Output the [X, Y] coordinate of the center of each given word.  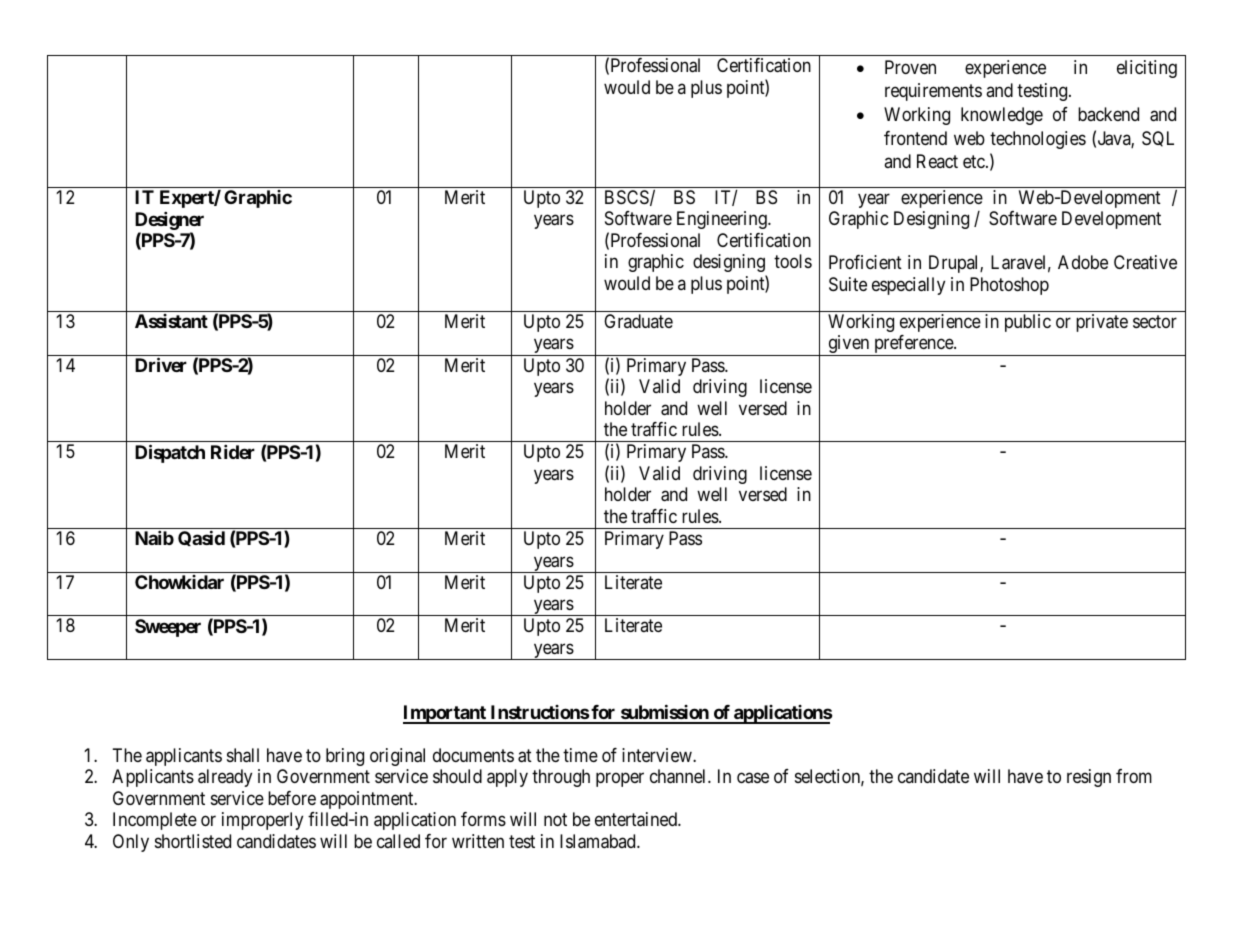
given [849, 345]
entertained [637, 819]
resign [1089, 778]
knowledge [1002, 116]
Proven [910, 67]
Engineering [723, 220]
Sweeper [168, 628]
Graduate [638, 321]
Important [445, 714]
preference [913, 345]
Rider [233, 451]
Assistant [171, 321]
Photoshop [1009, 286]
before [292, 798]
